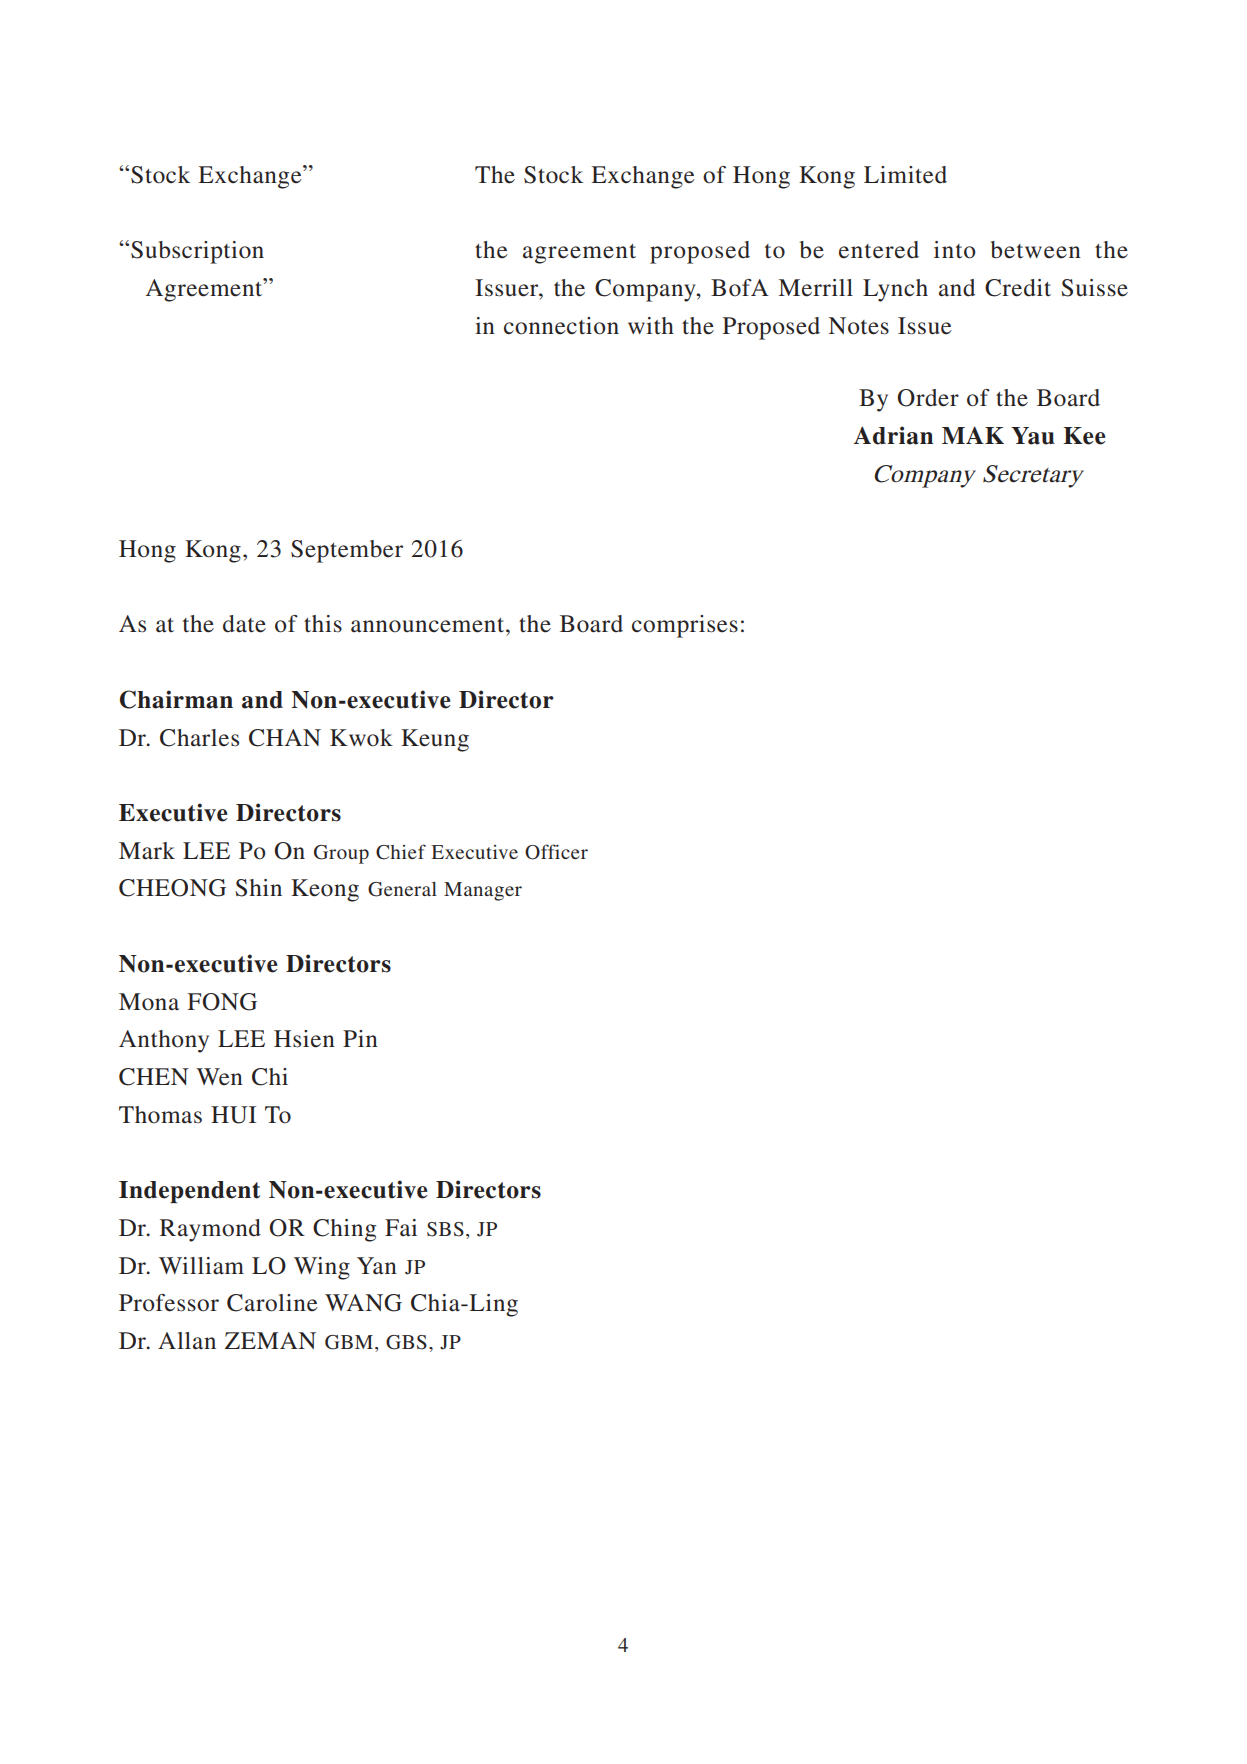 The image size is (1247, 1764). Describe the element at coordinates (556, 852) in the document. I see `Officer` at that location.
